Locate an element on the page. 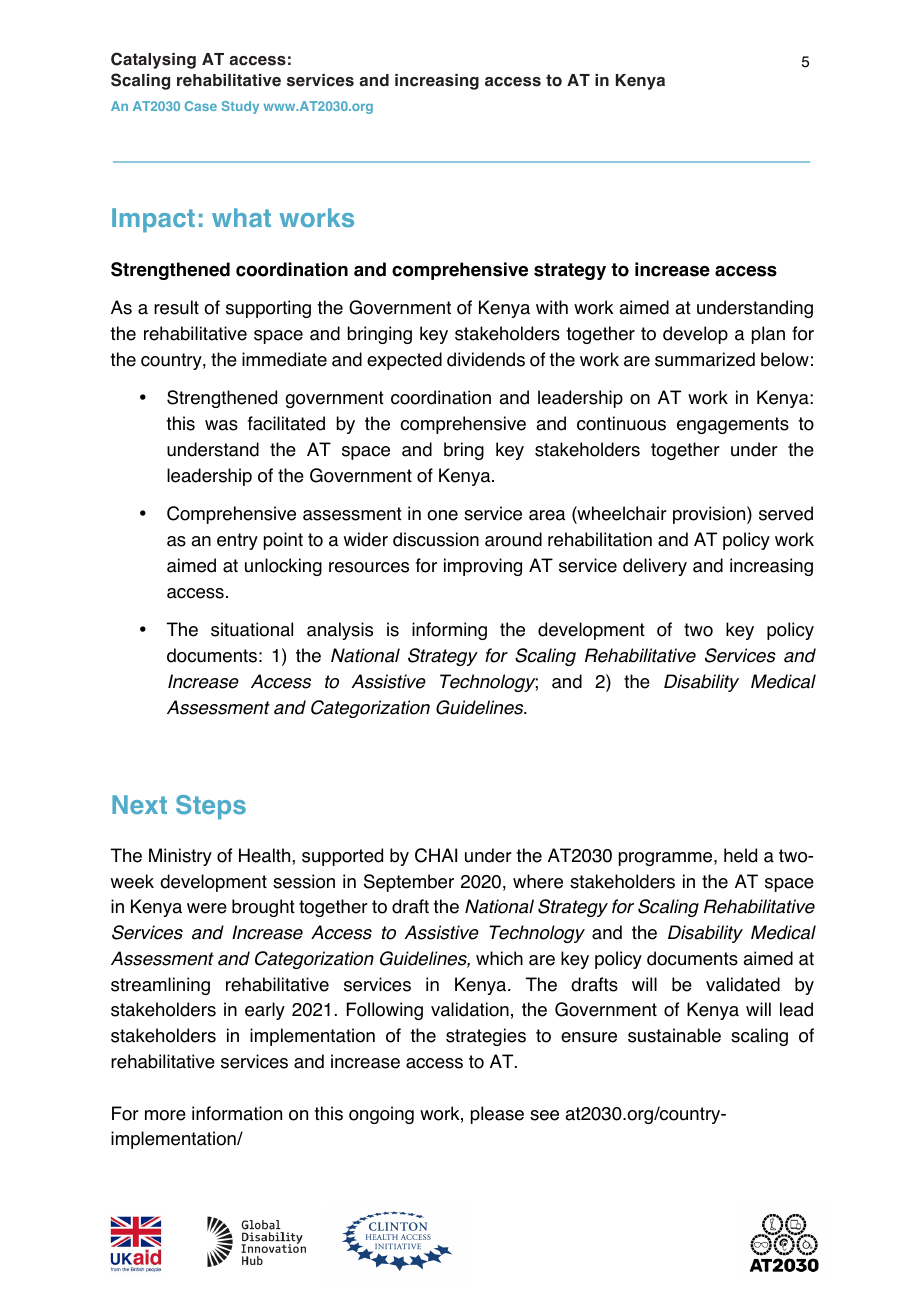 The image size is (924, 1308). held is located at coordinates (740, 855).
